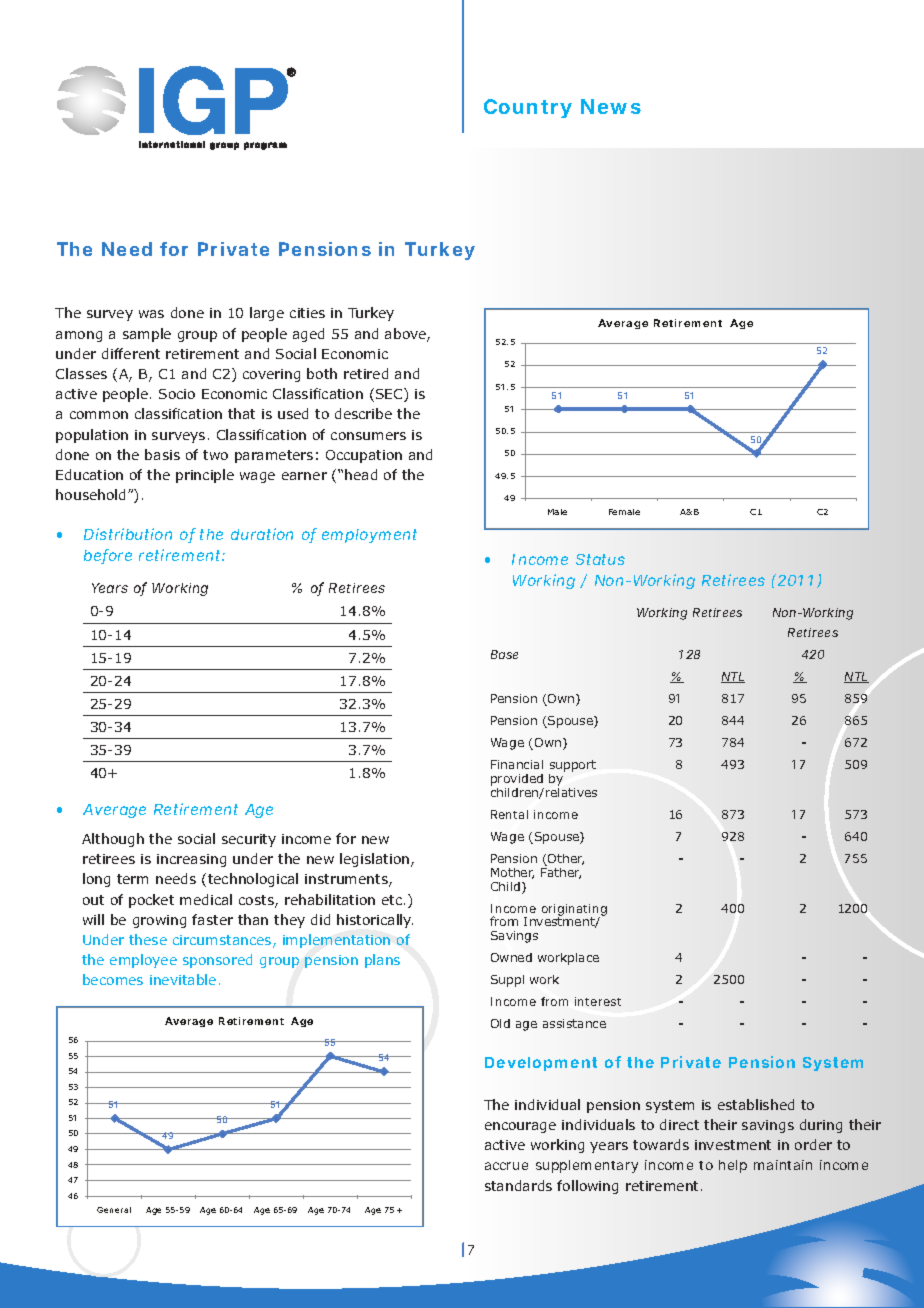  Describe the element at coordinates (574, 911) in the screenshot. I see `originating` at that location.
